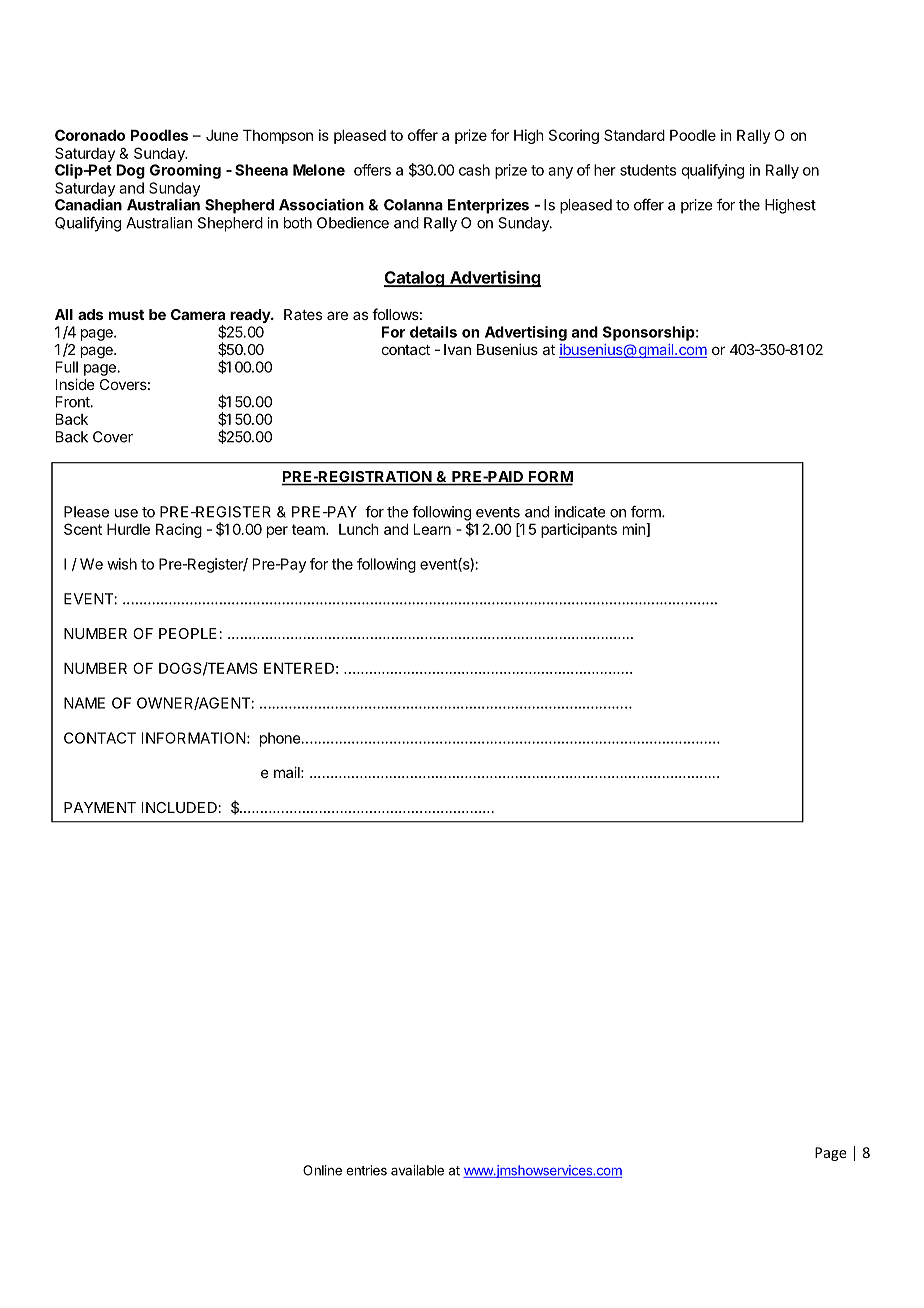 The width and height of the document is (924, 1308). What do you see at coordinates (560, 173) in the document?
I see `any` at bounding box center [560, 173].
